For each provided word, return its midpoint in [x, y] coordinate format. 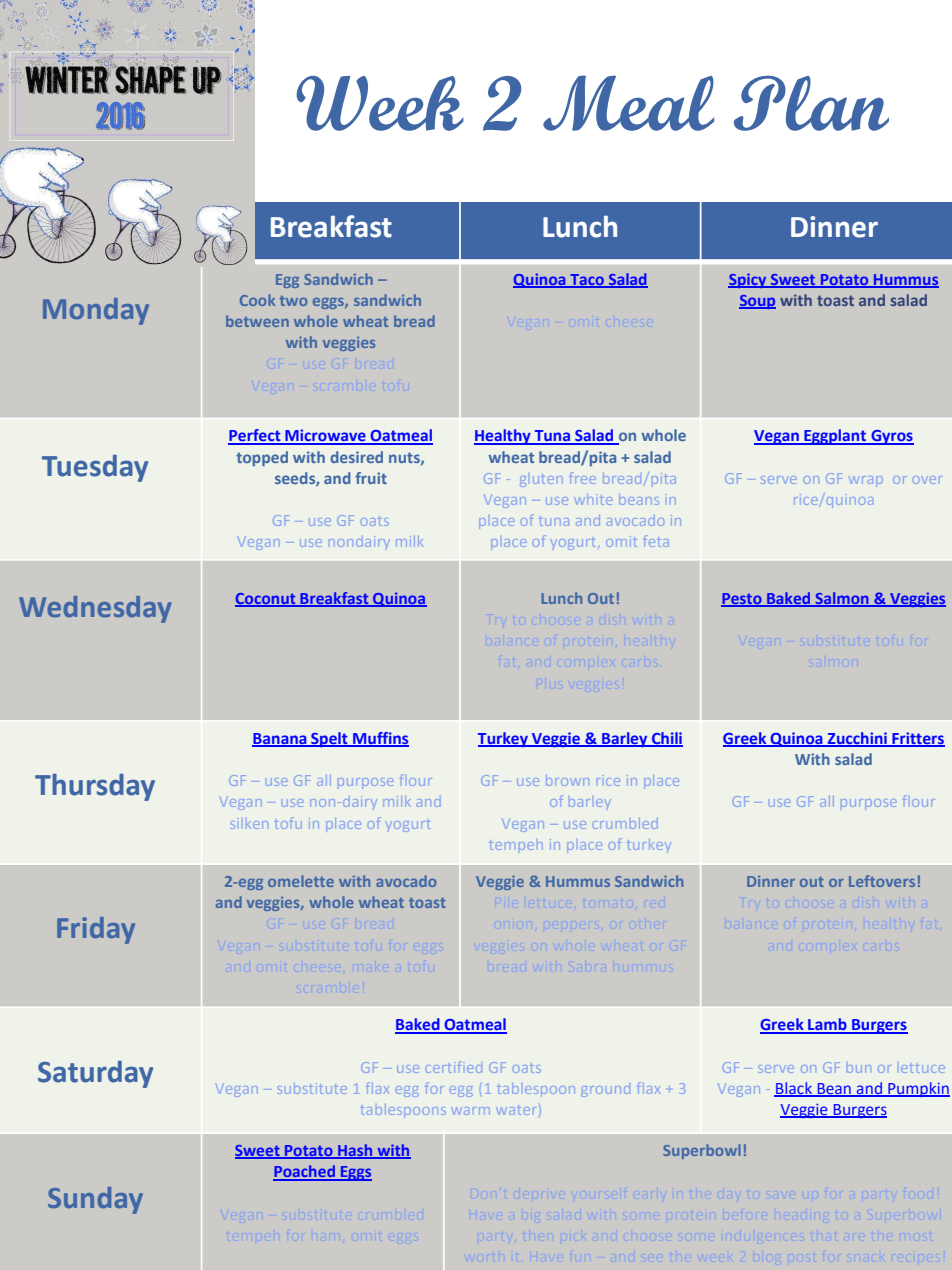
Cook [257, 300]
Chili [666, 739]
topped [262, 458]
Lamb [827, 1025]
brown [567, 780]
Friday [96, 930]
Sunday [95, 1200]
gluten [541, 480]
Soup [757, 302]
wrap [866, 481]
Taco [587, 280]
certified [454, 1067]
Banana [280, 740]
